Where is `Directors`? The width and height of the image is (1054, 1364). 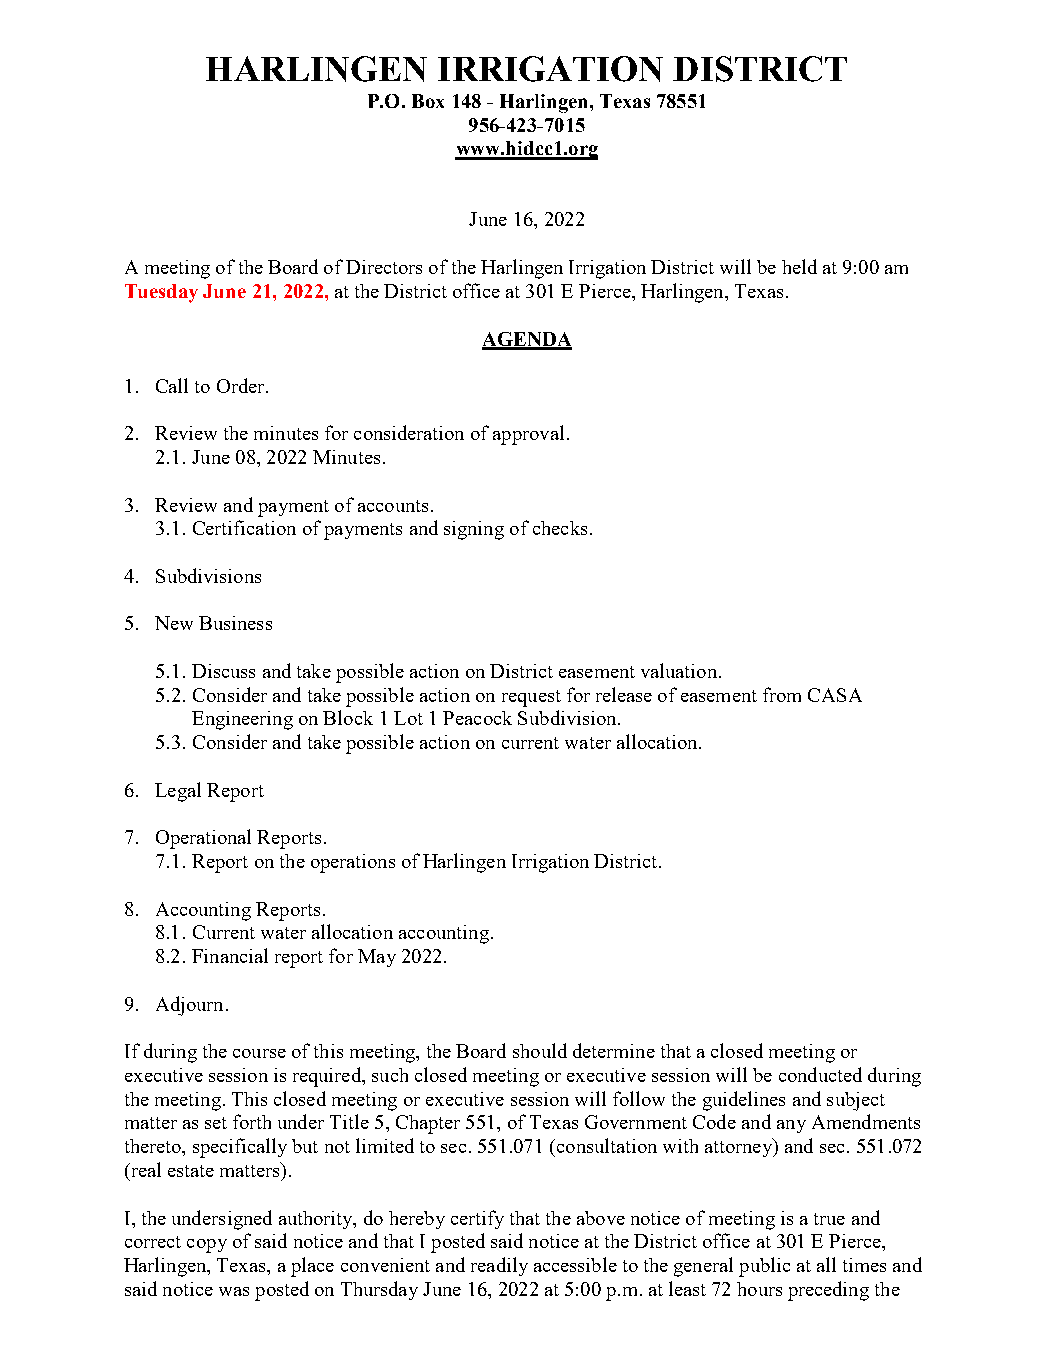
Directors is located at coordinates (384, 267).
